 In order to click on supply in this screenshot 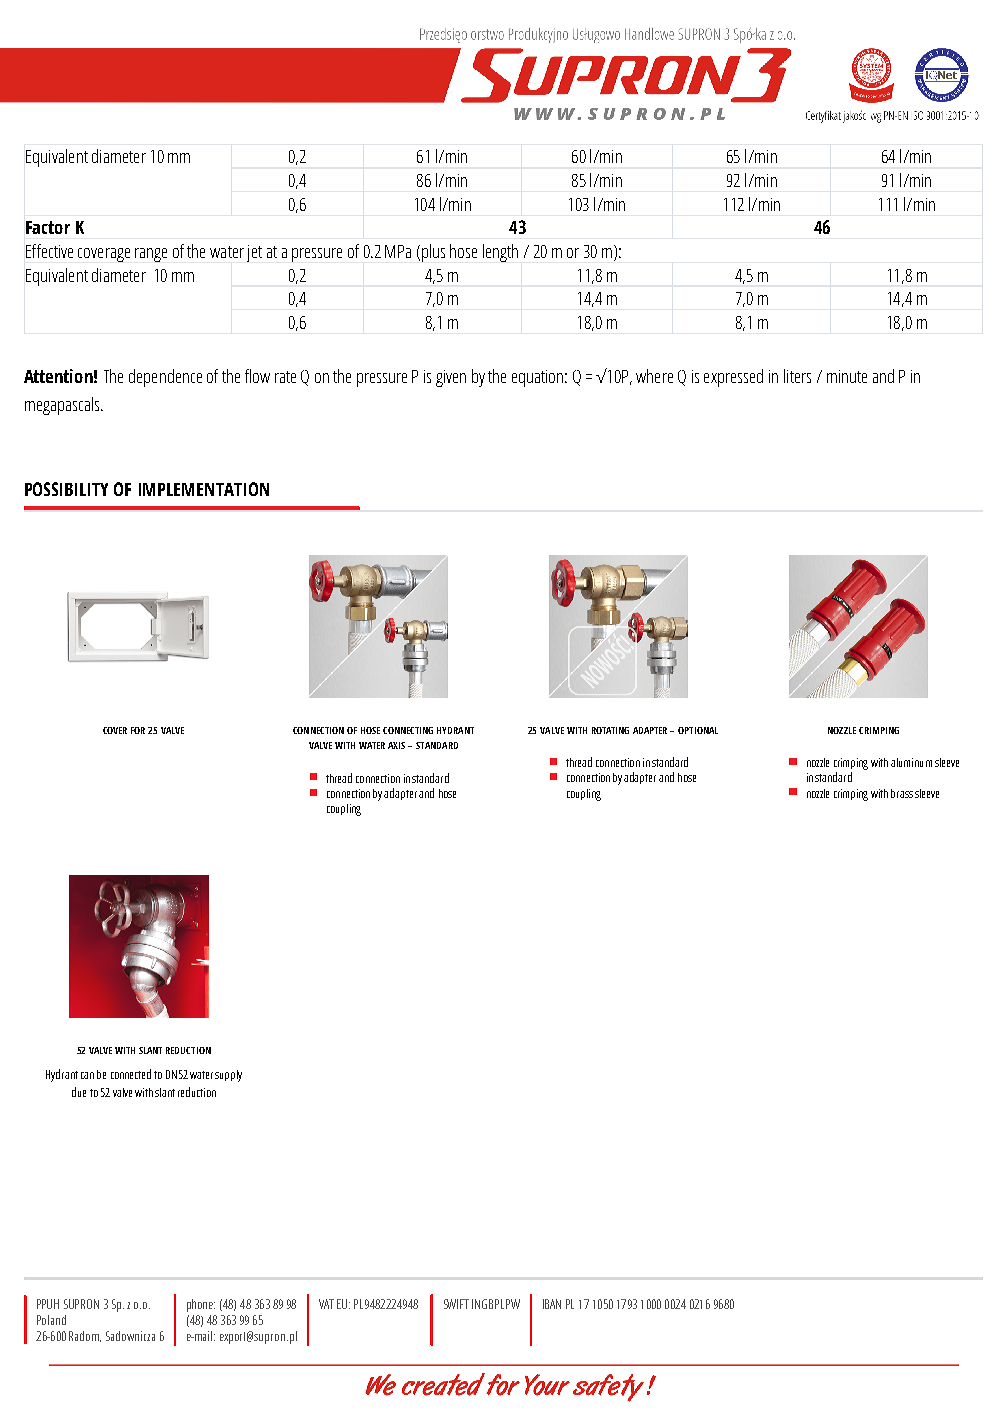, I will do `click(228, 1076)`.
